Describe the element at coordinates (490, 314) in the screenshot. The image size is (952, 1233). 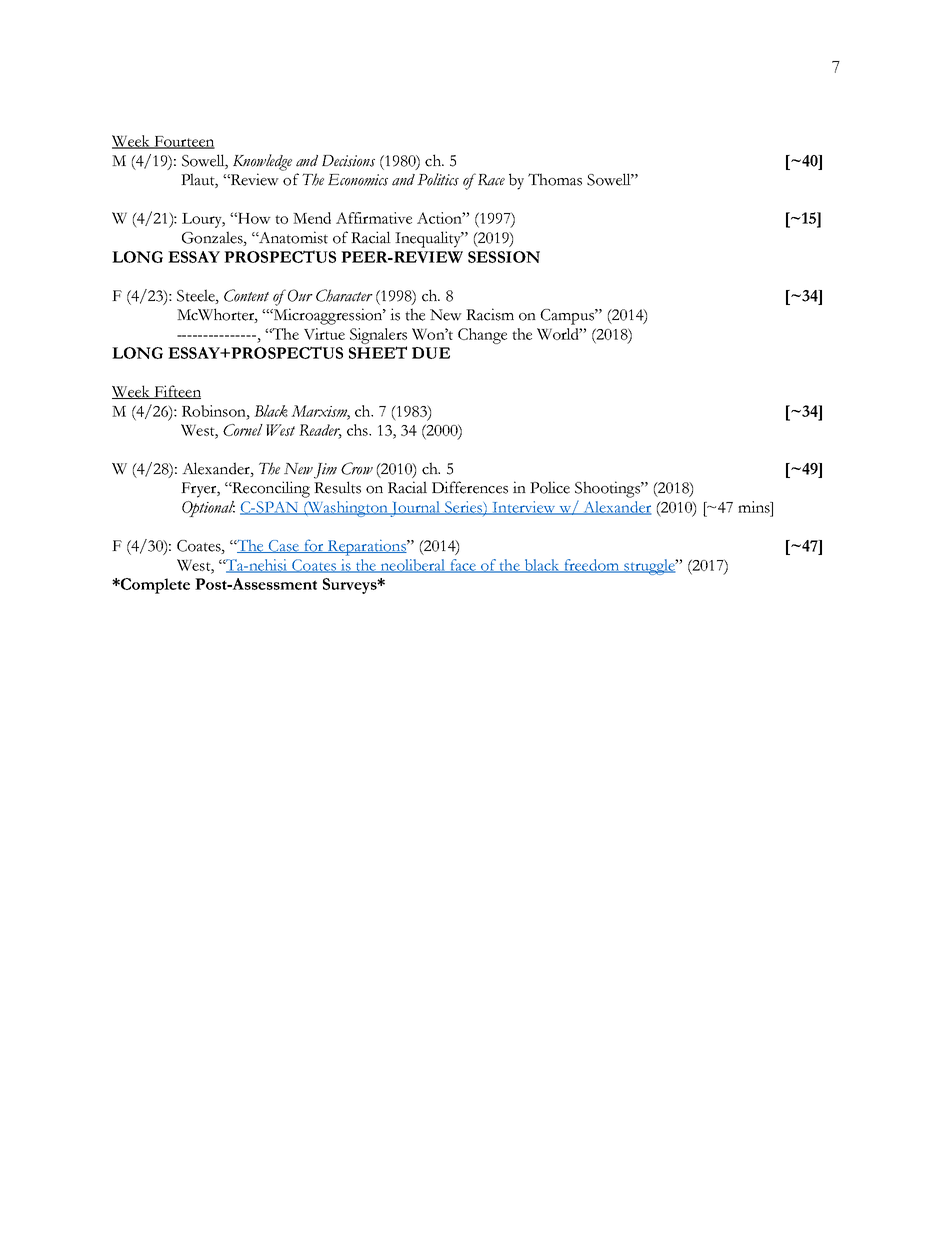
I see `Racism` at that location.
